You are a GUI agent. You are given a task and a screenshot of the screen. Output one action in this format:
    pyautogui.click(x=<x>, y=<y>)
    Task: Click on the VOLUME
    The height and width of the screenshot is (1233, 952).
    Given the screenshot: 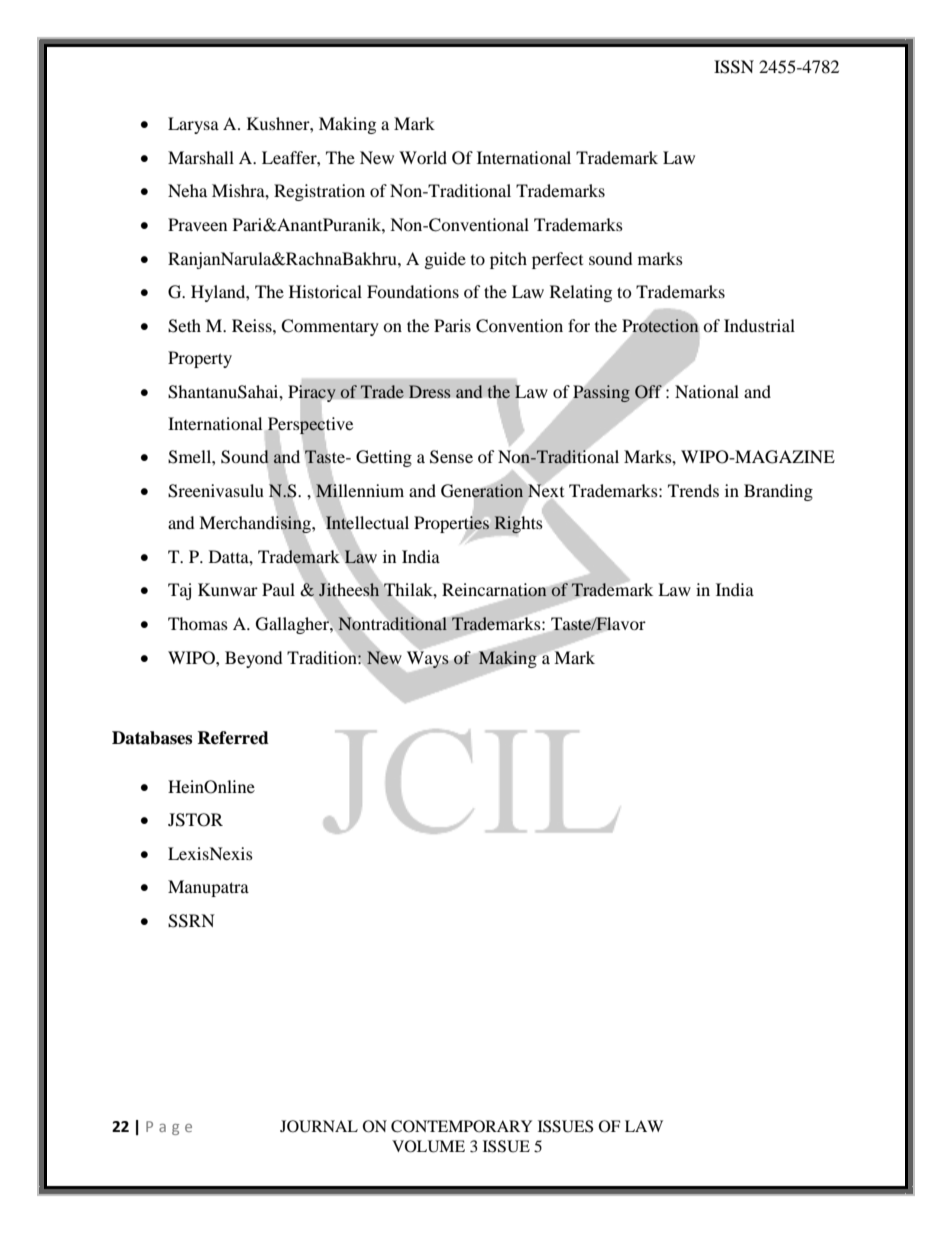 What is the action you would take?
    pyautogui.click(x=428, y=1146)
